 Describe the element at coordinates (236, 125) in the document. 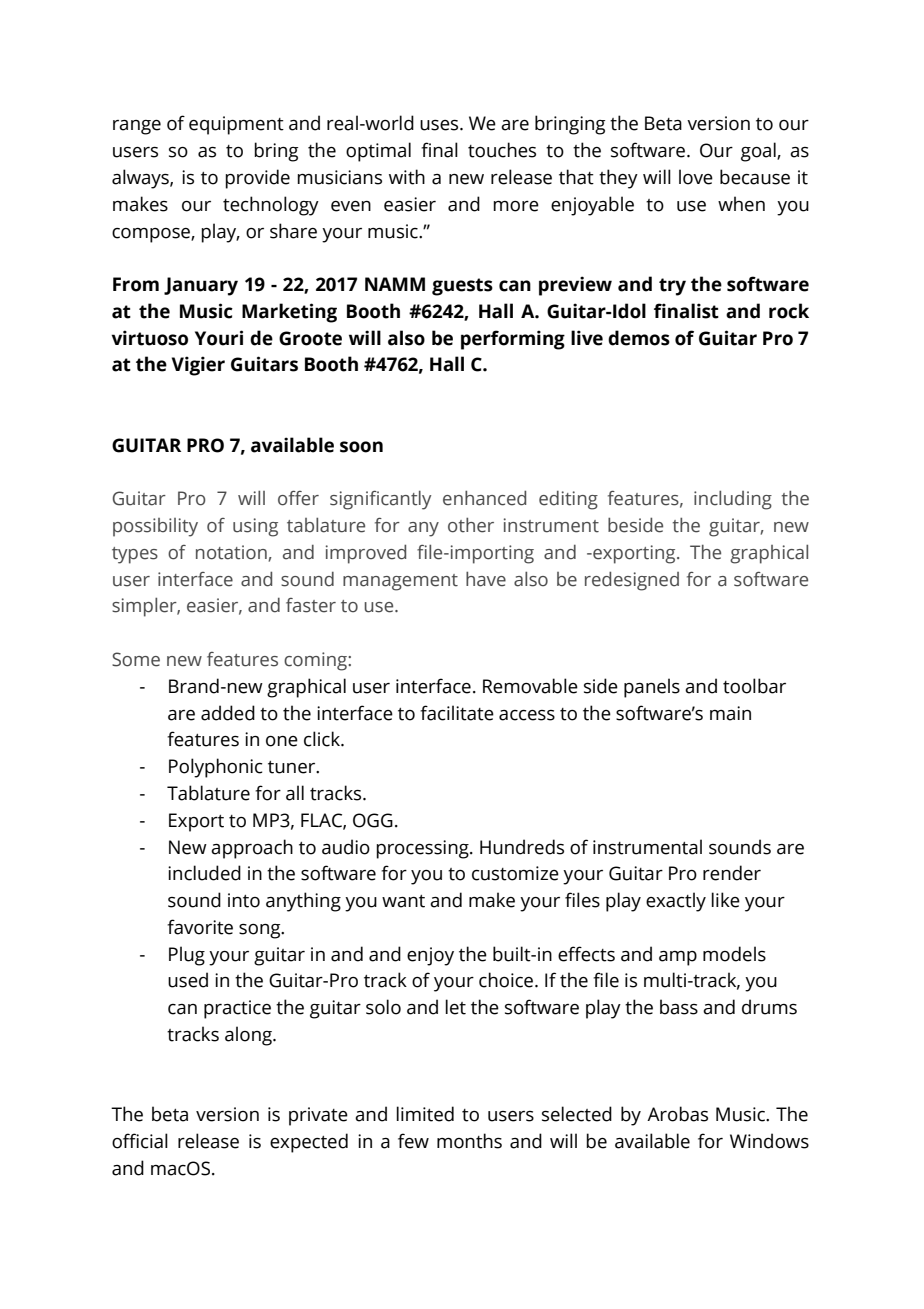

I see `equipment` at that location.
